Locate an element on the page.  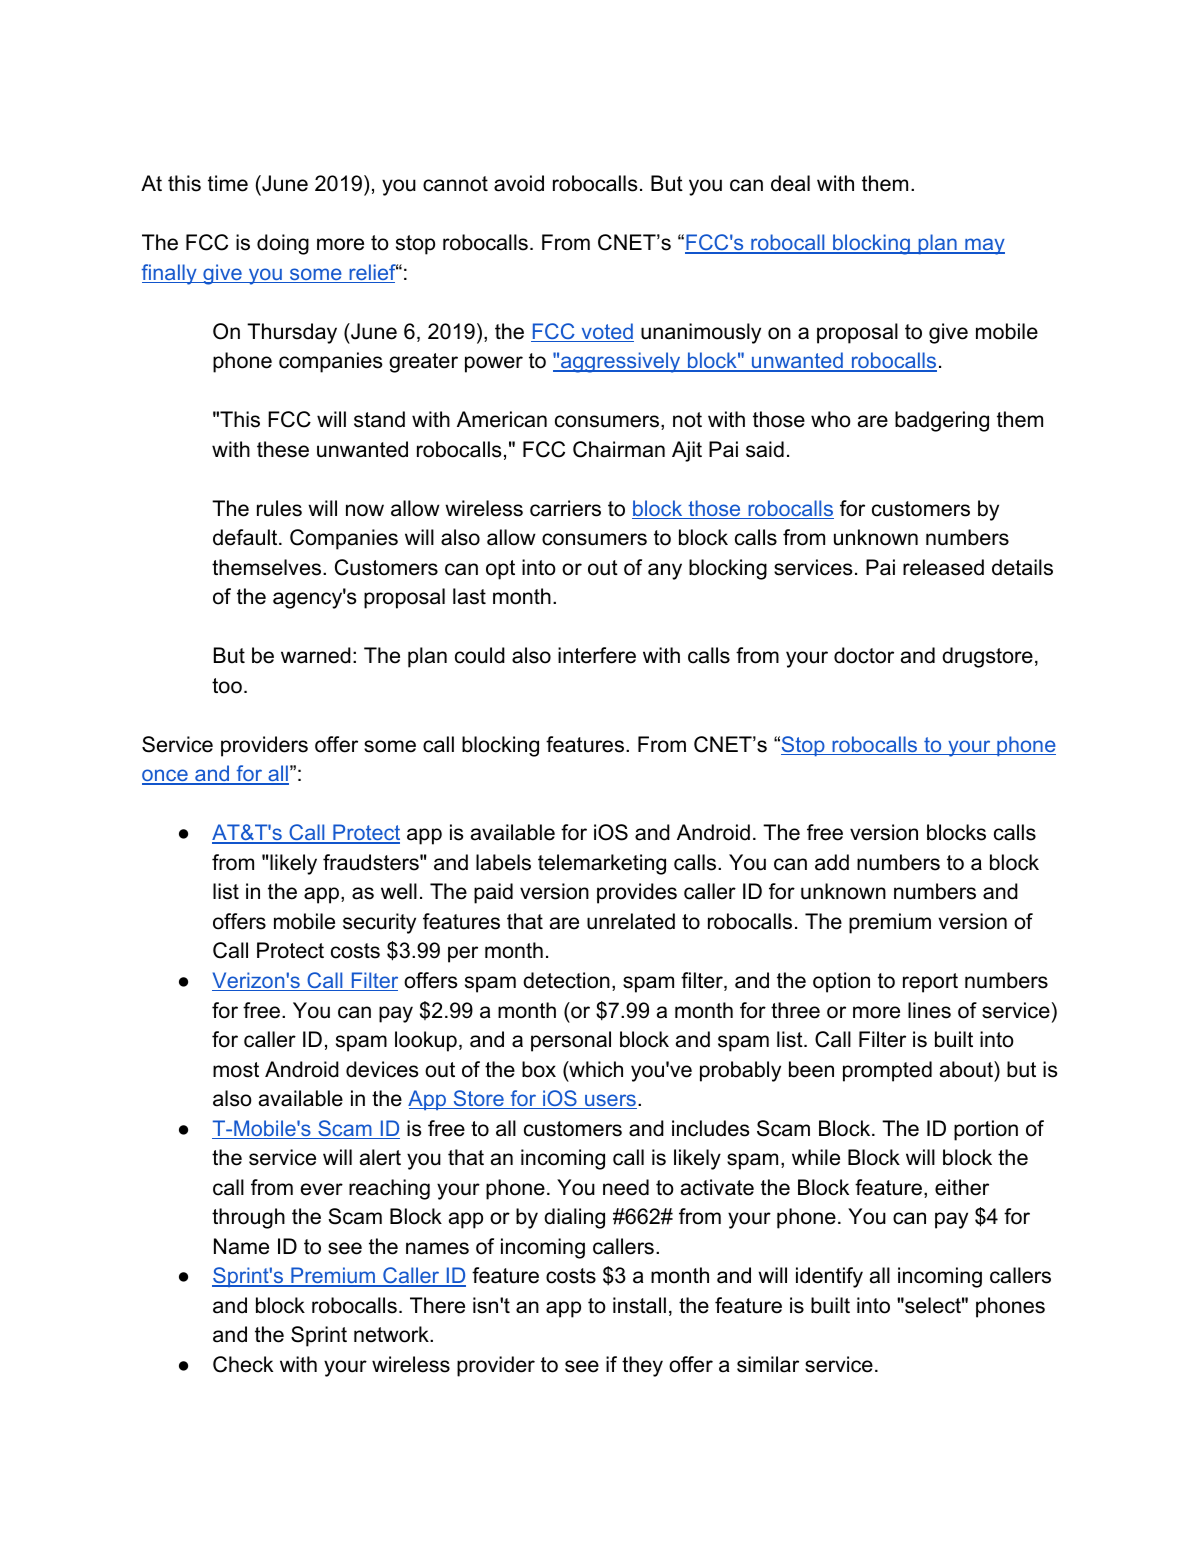
carriers is located at coordinates (565, 508).
